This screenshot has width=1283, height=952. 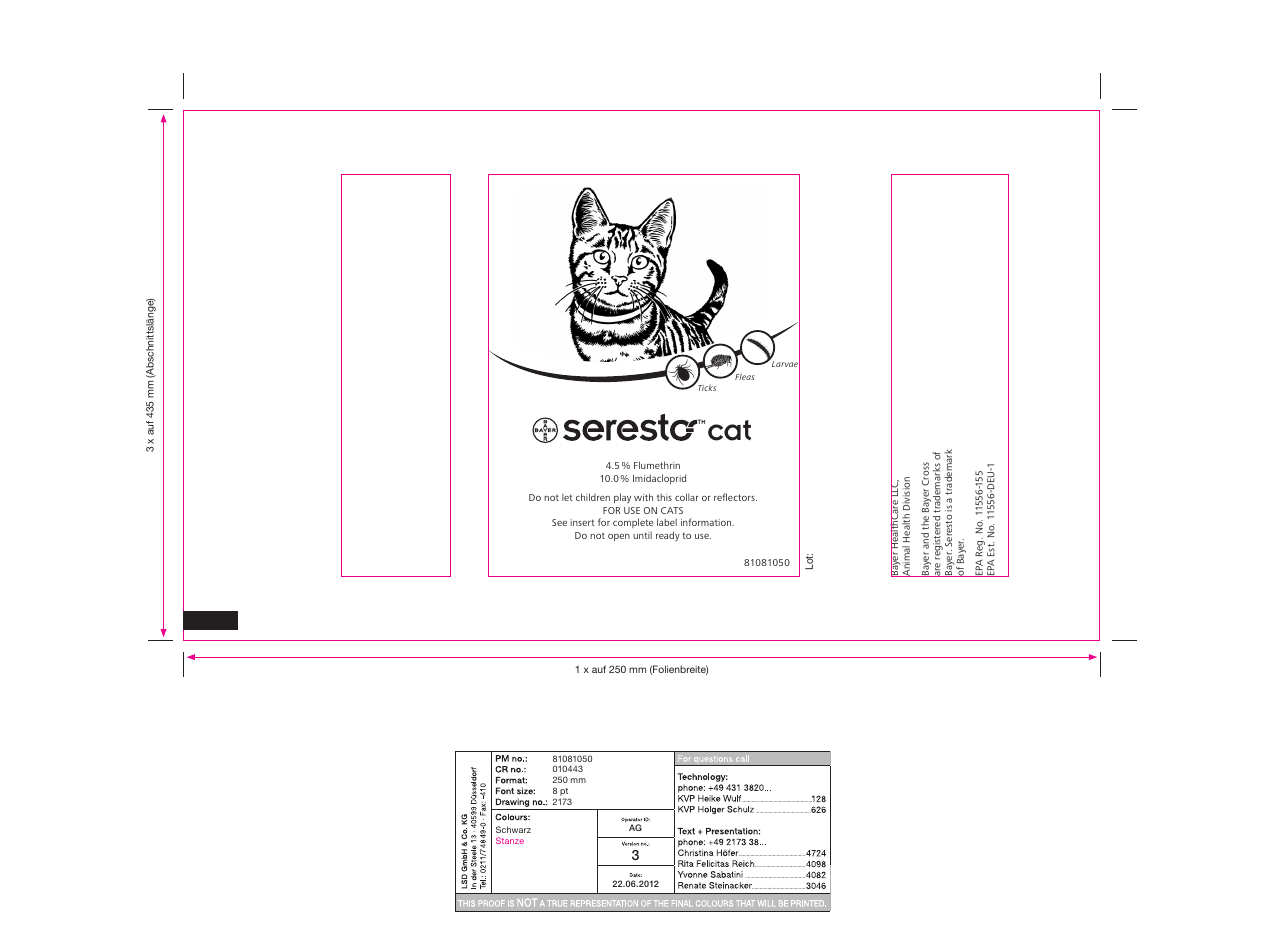 What do you see at coordinates (633, 523) in the screenshot?
I see `complete` at bounding box center [633, 523].
